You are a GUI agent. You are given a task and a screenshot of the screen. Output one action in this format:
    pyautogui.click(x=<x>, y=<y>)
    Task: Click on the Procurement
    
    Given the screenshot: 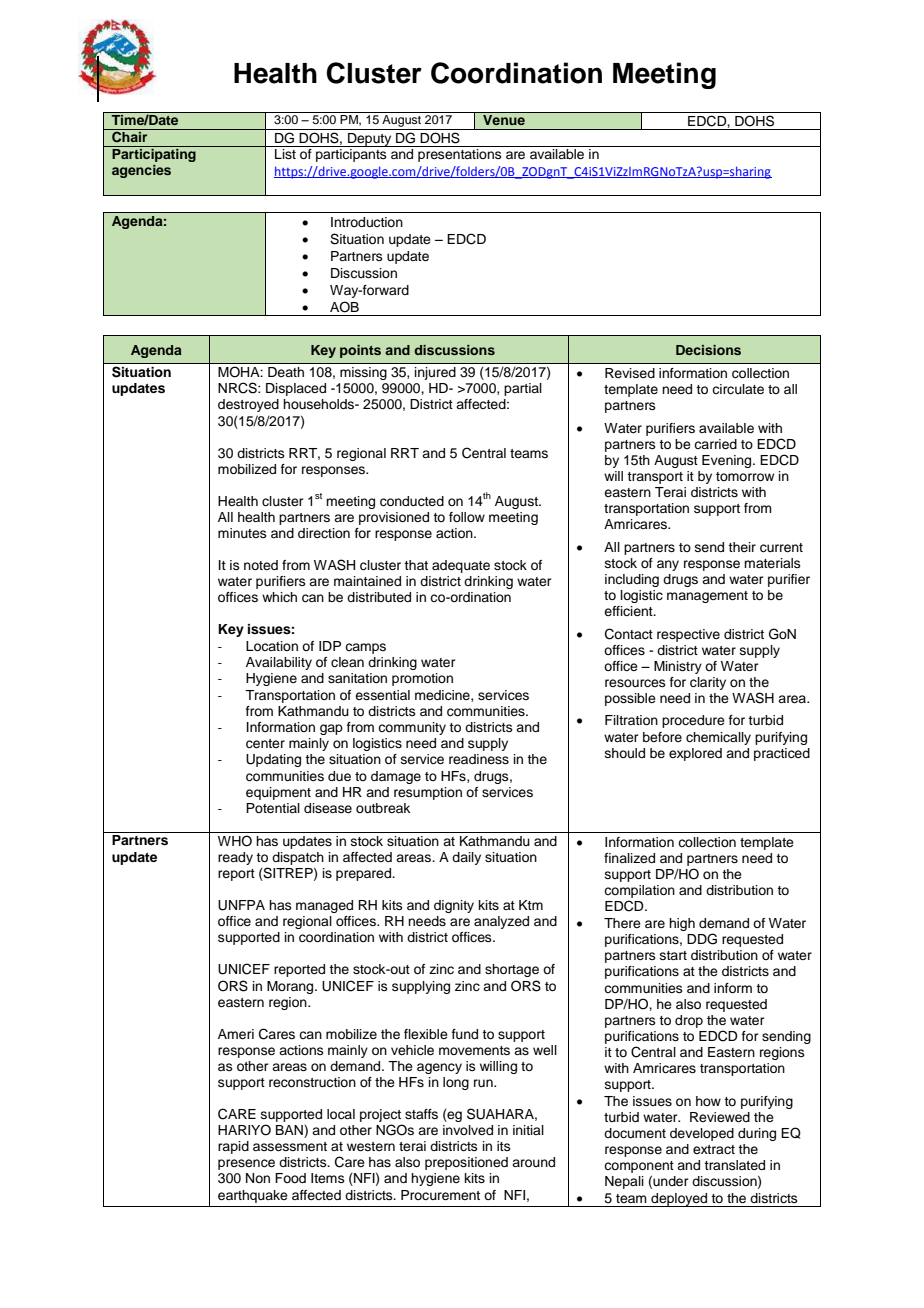 What is the action you would take?
    pyautogui.click(x=440, y=1195)
